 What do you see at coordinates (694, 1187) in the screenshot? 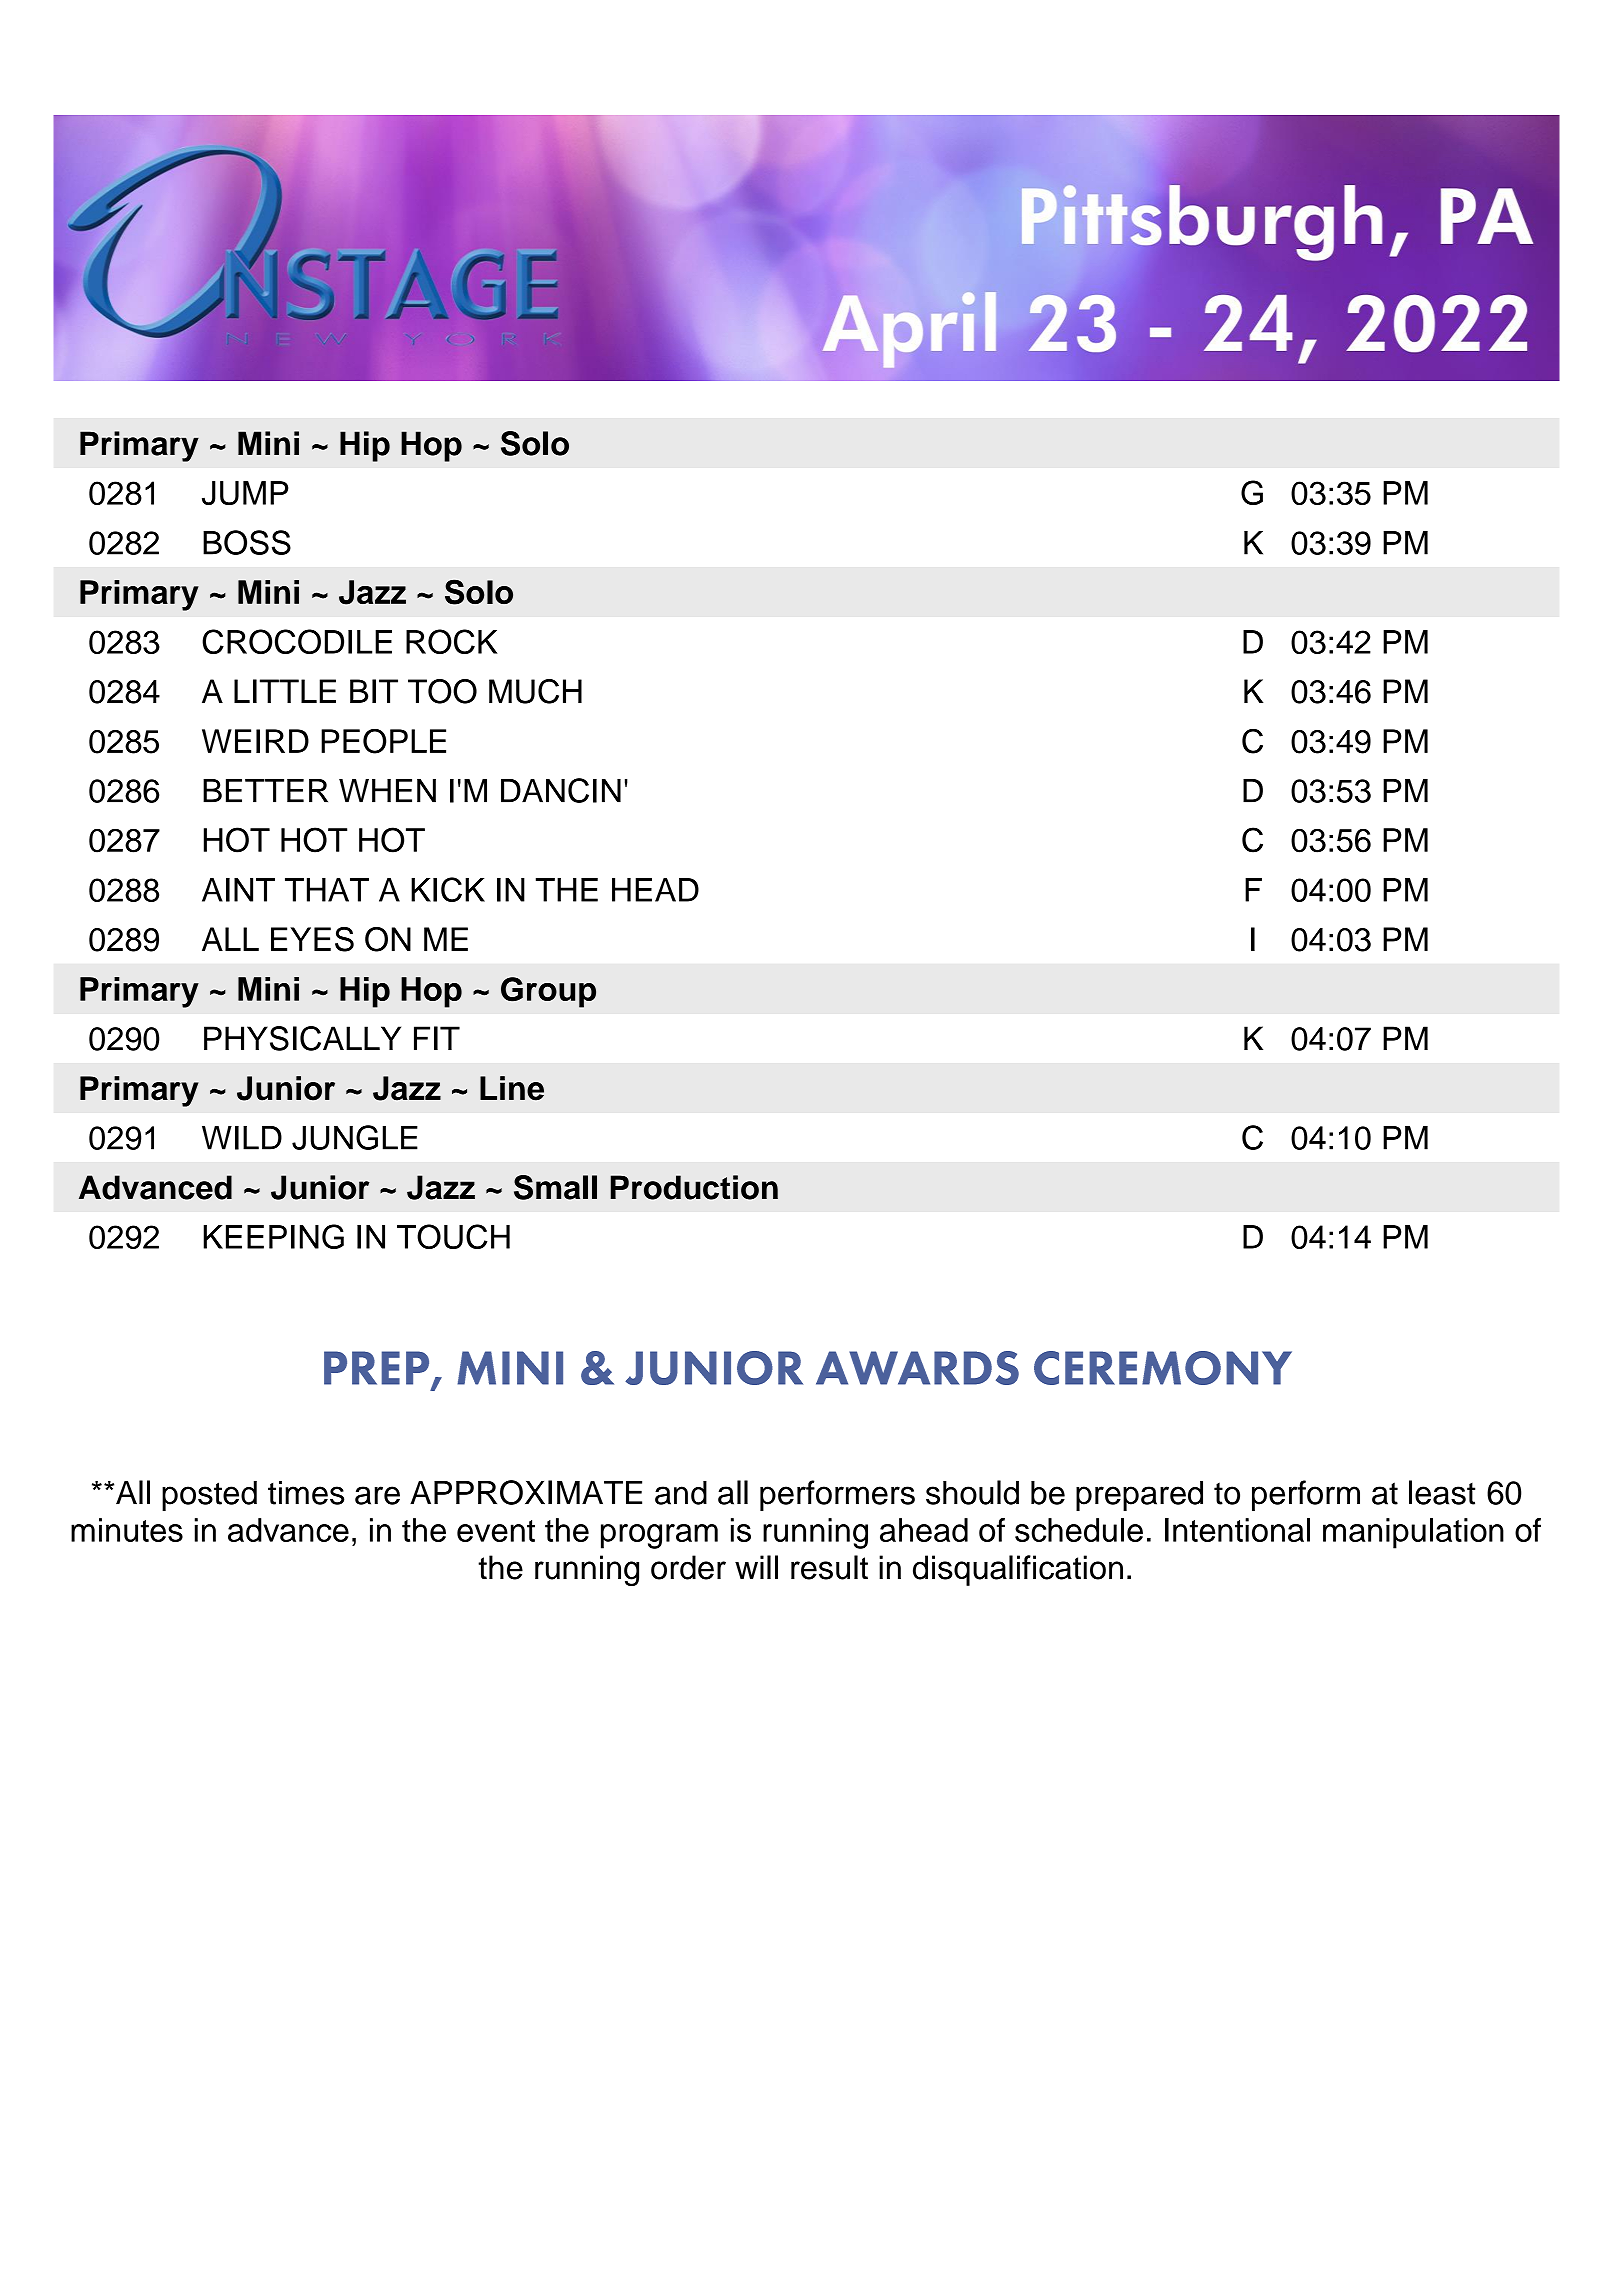
I see `Production` at bounding box center [694, 1187].
